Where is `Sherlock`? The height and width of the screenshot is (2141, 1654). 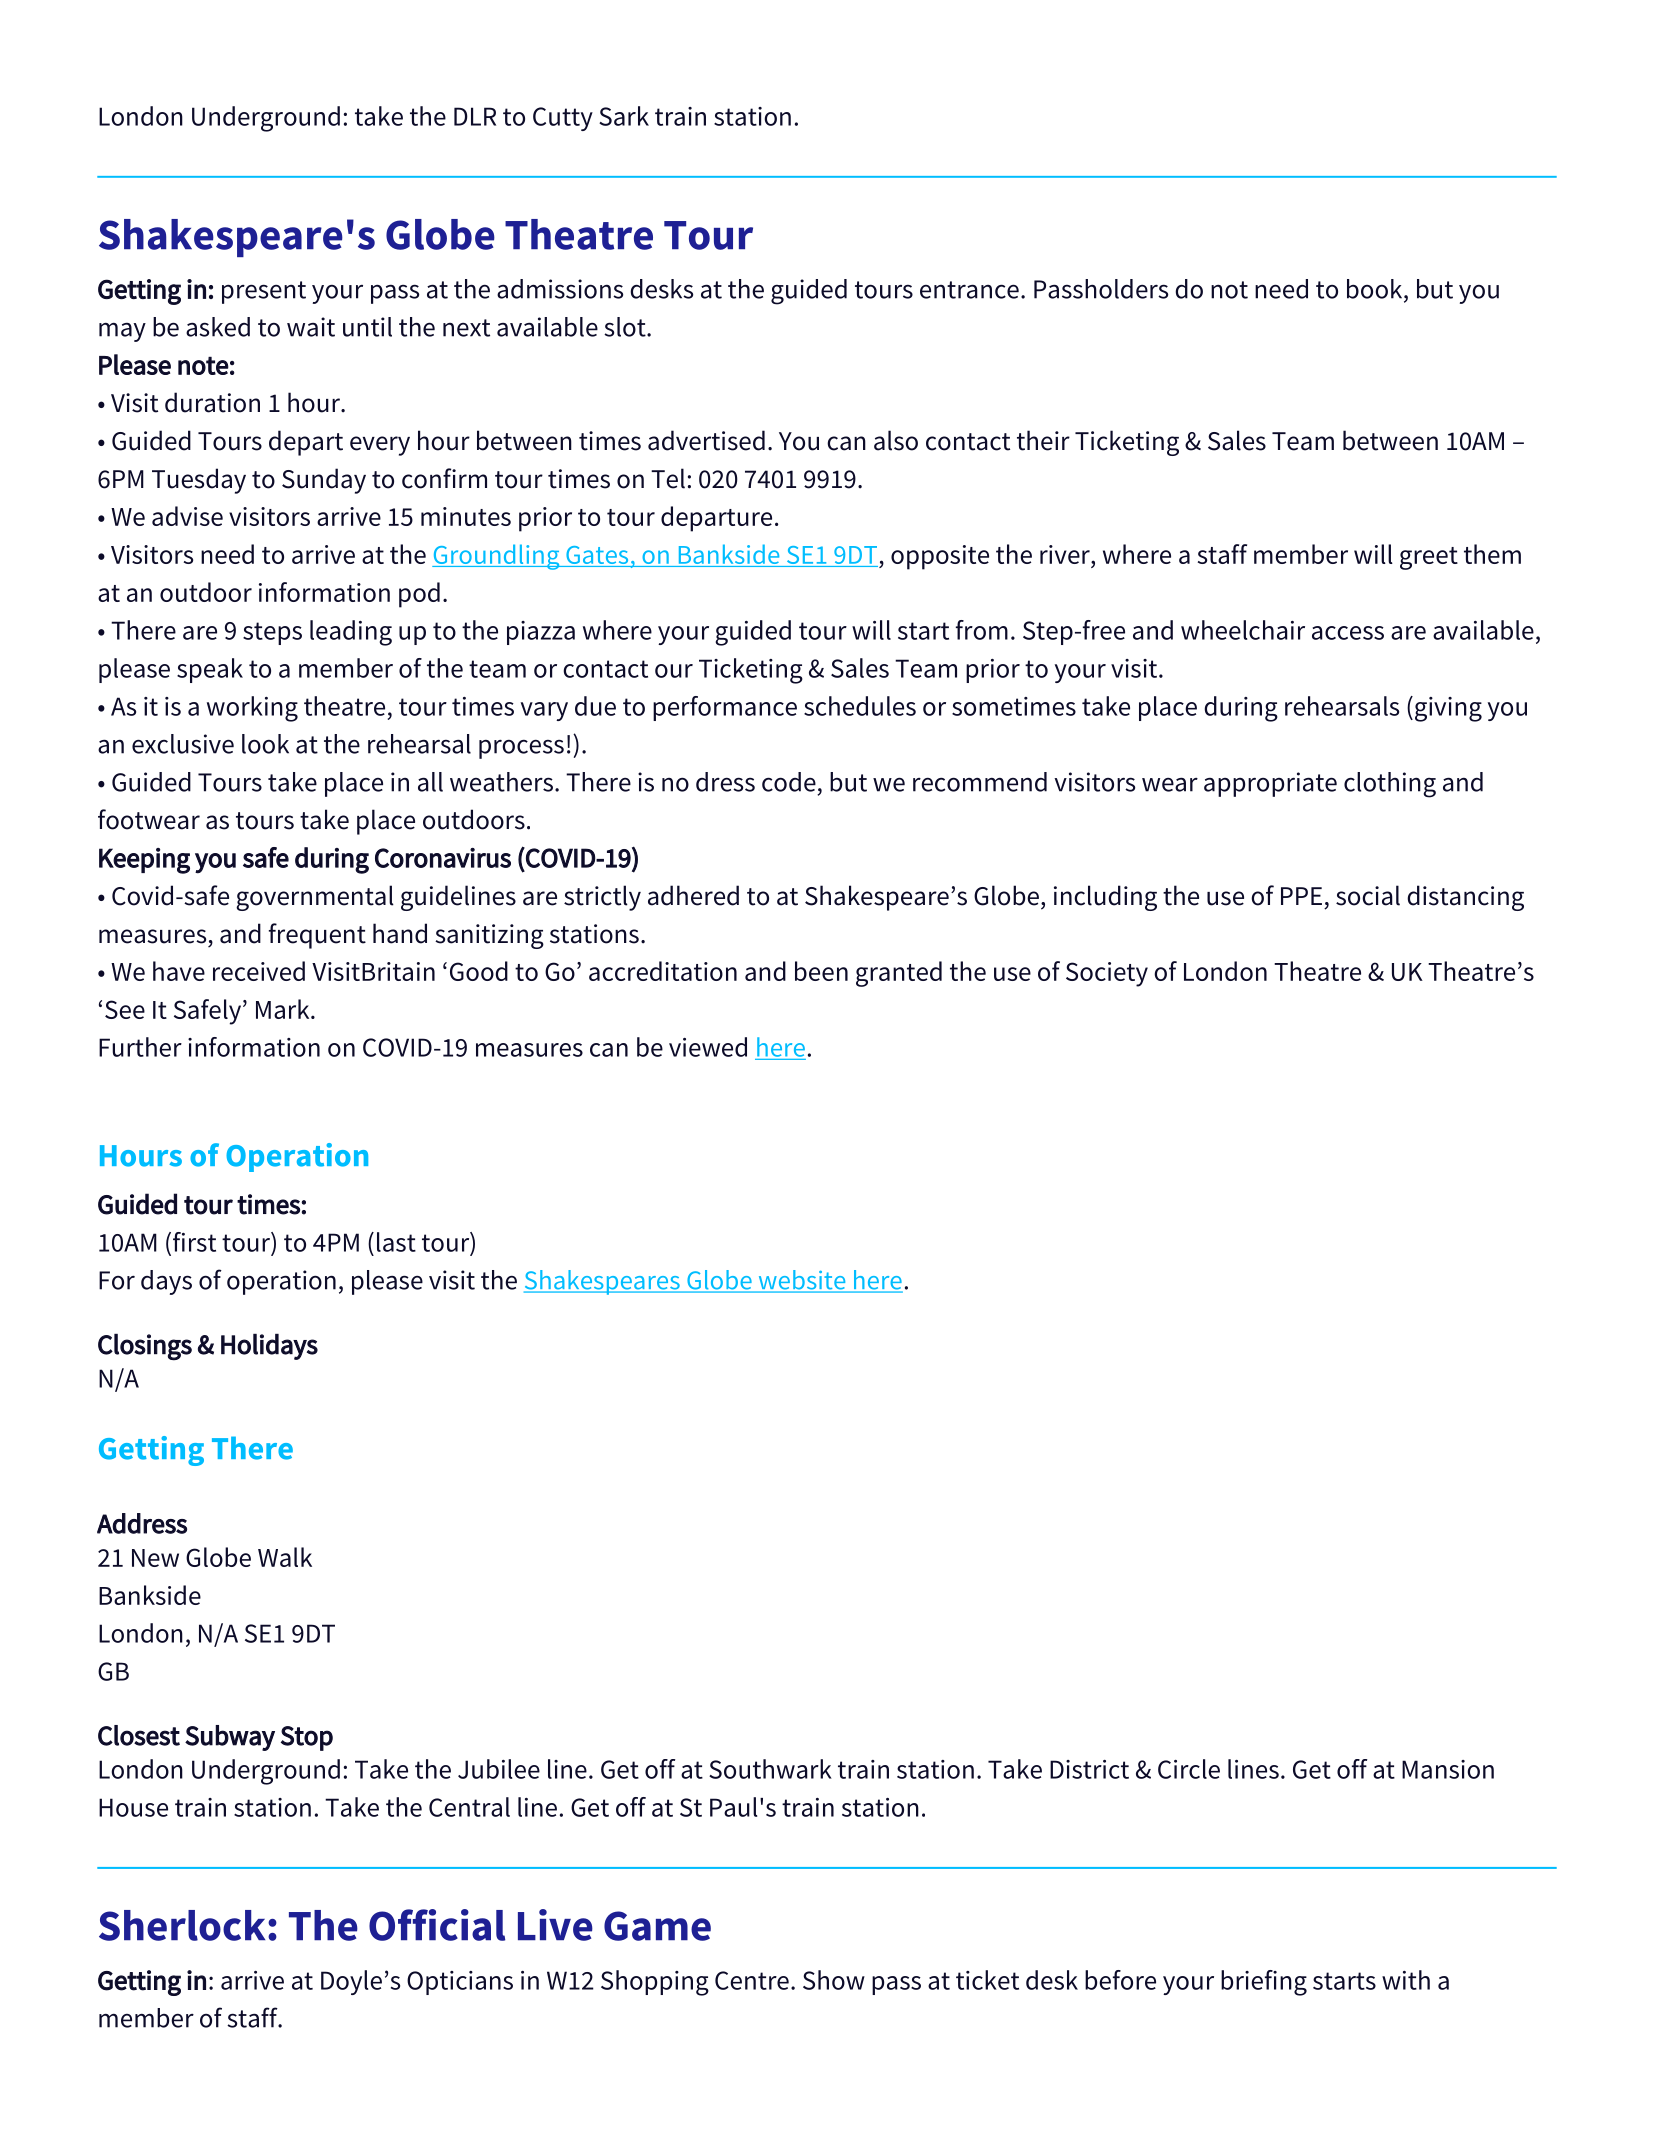
Sherlock is located at coordinates (182, 1925).
